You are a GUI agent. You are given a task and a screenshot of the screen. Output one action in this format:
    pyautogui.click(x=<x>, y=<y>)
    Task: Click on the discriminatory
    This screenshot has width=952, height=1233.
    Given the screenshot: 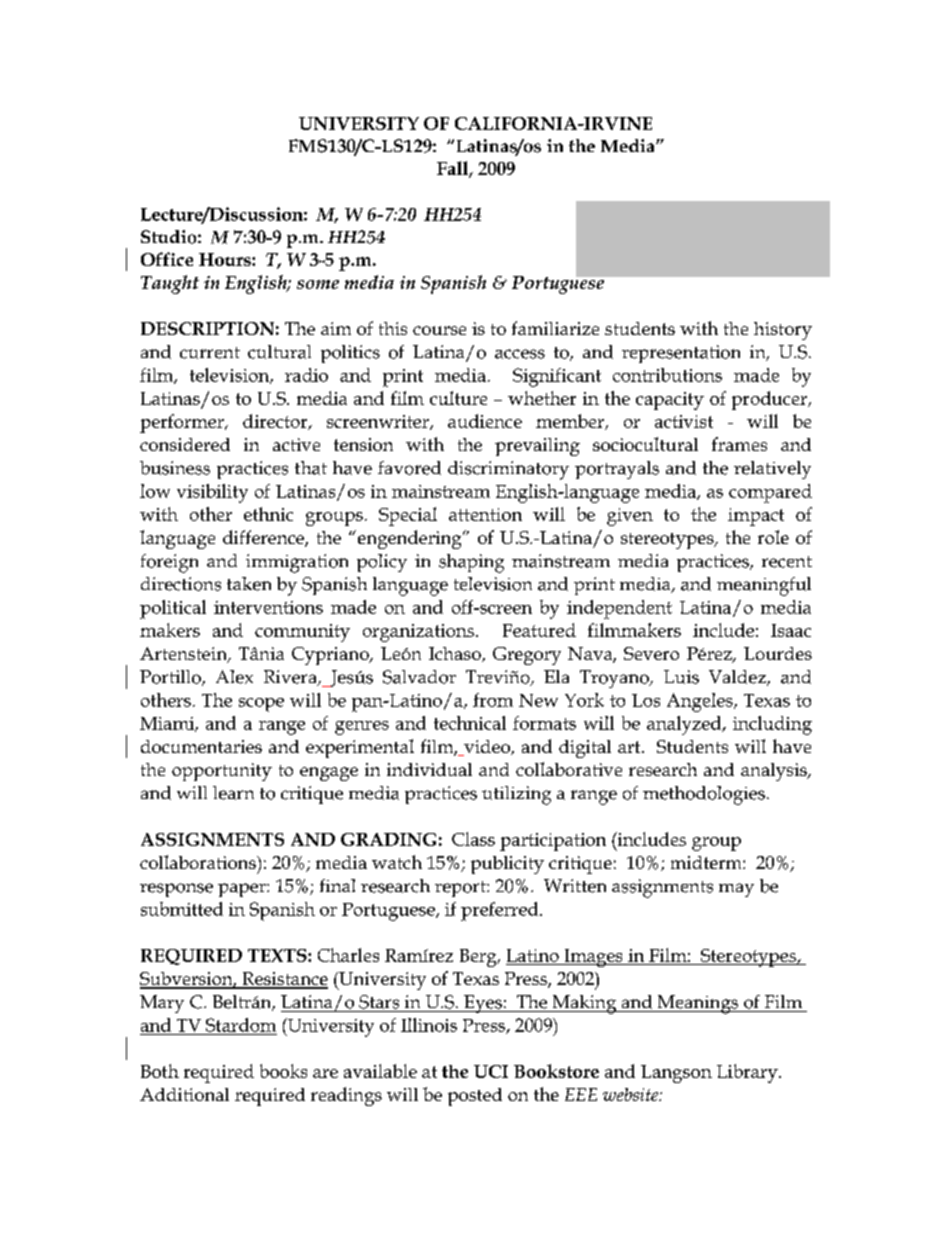 What is the action you would take?
    pyautogui.click(x=508, y=470)
